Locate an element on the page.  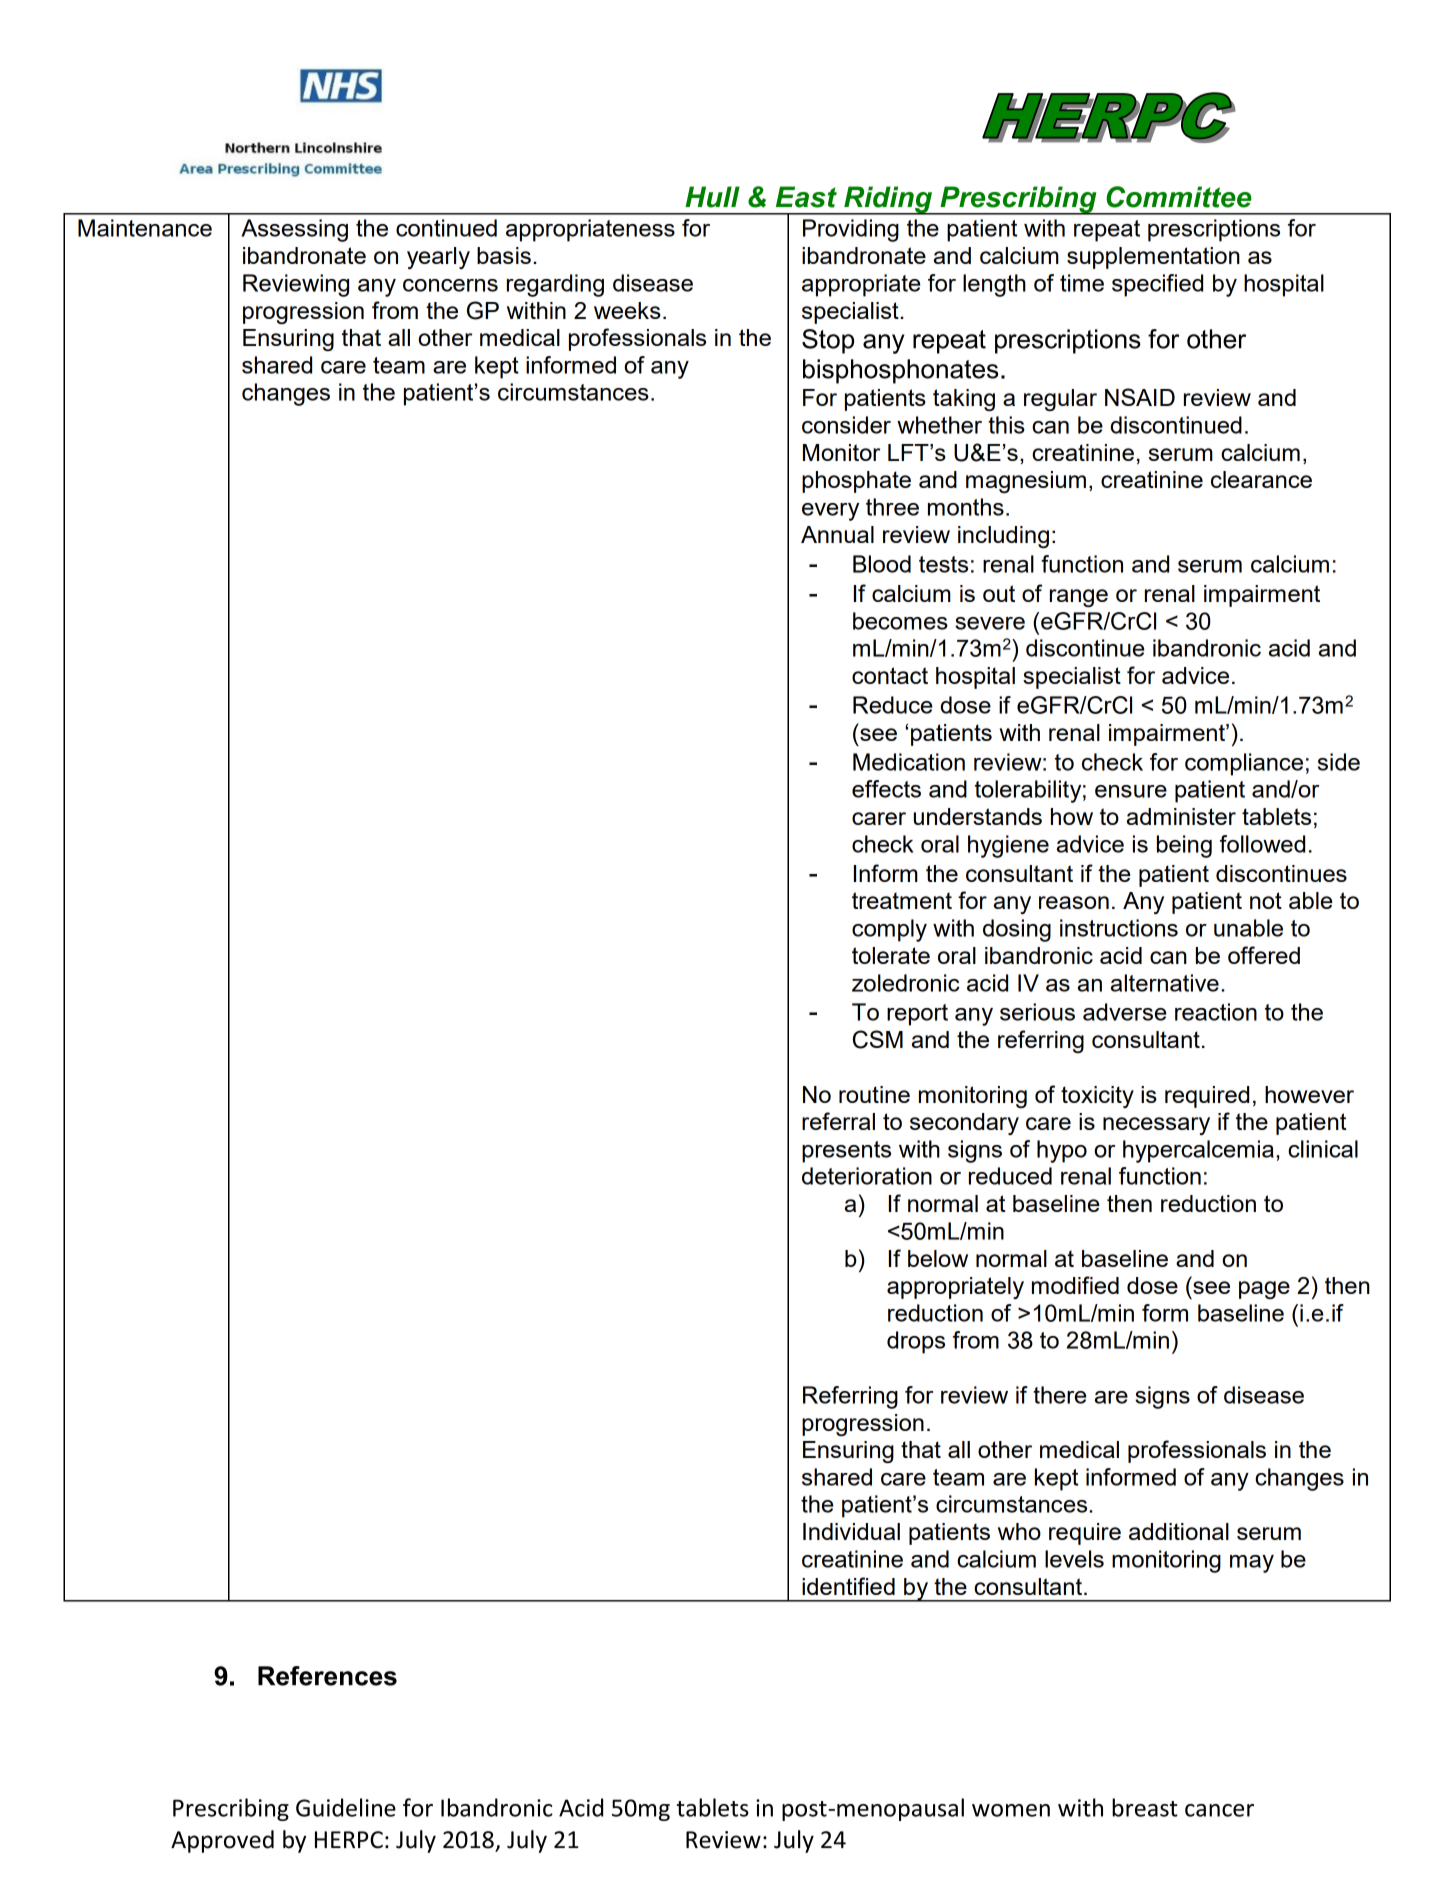
Assessing is located at coordinates (294, 230).
